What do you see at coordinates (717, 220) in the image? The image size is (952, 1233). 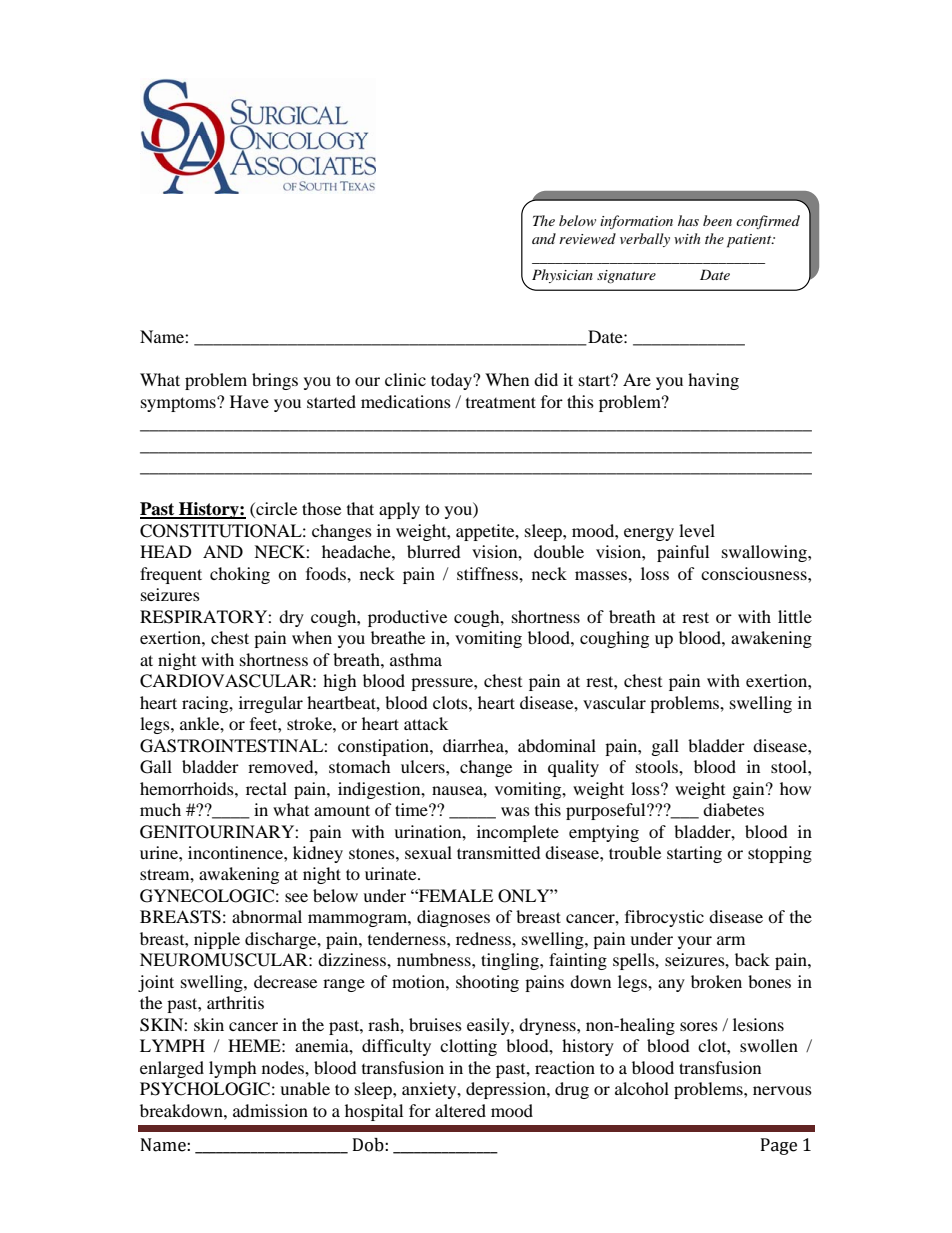 I see `been` at bounding box center [717, 220].
